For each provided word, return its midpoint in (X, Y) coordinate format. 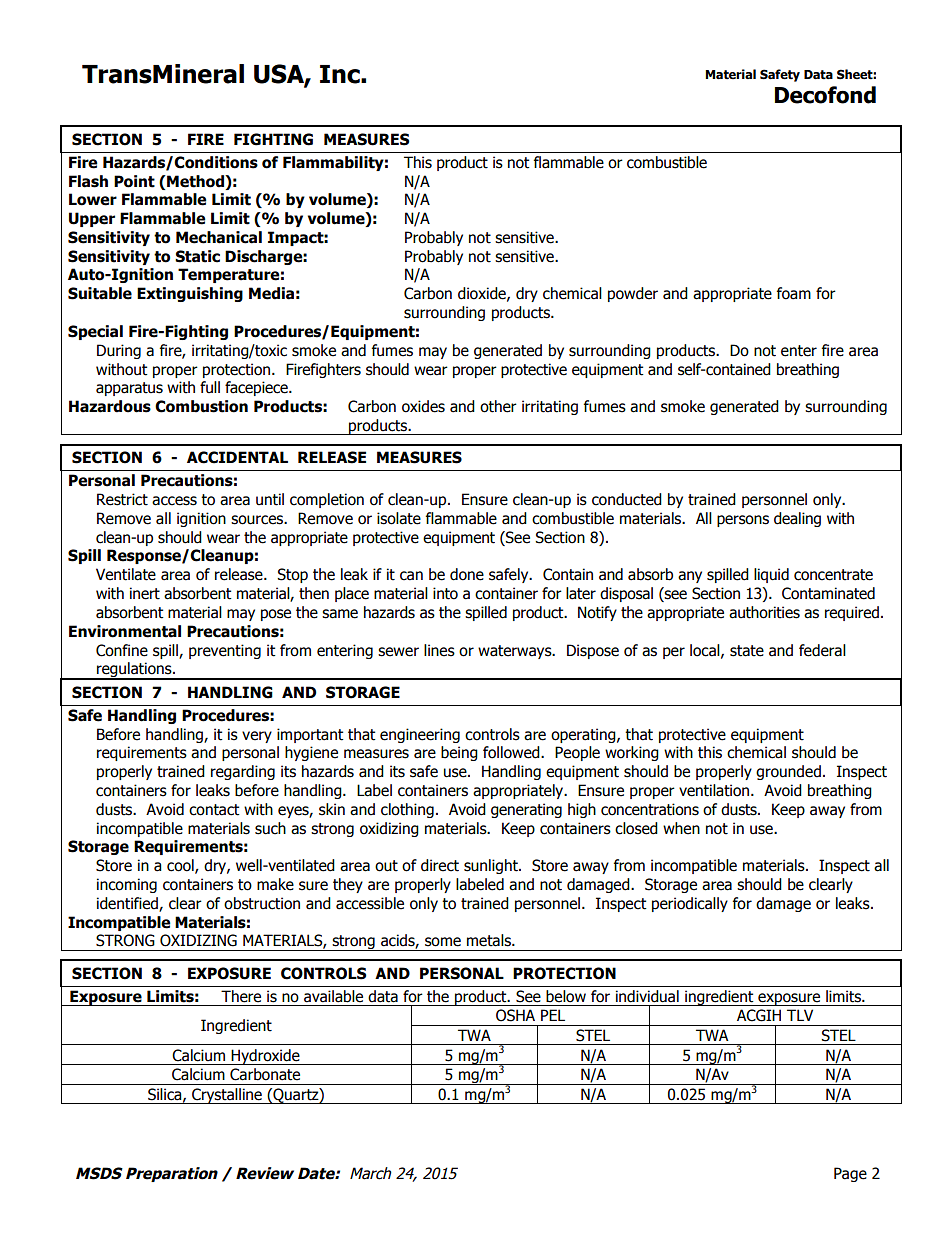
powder (633, 294)
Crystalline (227, 1096)
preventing (225, 651)
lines (439, 650)
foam (794, 293)
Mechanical (219, 237)
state (747, 651)
